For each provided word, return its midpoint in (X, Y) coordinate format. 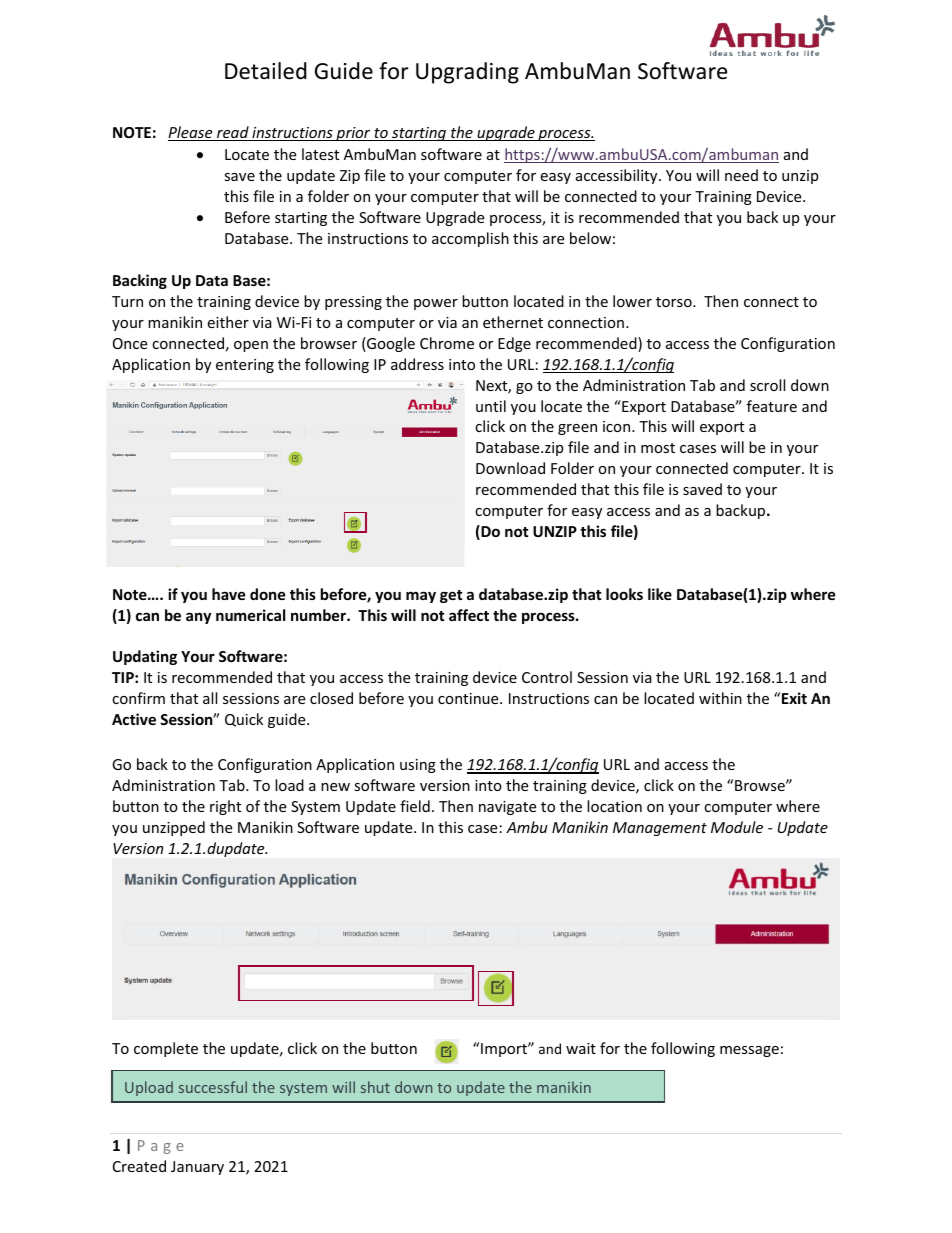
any (198, 618)
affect (469, 615)
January (197, 1168)
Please (191, 133)
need (741, 175)
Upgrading (467, 73)
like (660, 594)
